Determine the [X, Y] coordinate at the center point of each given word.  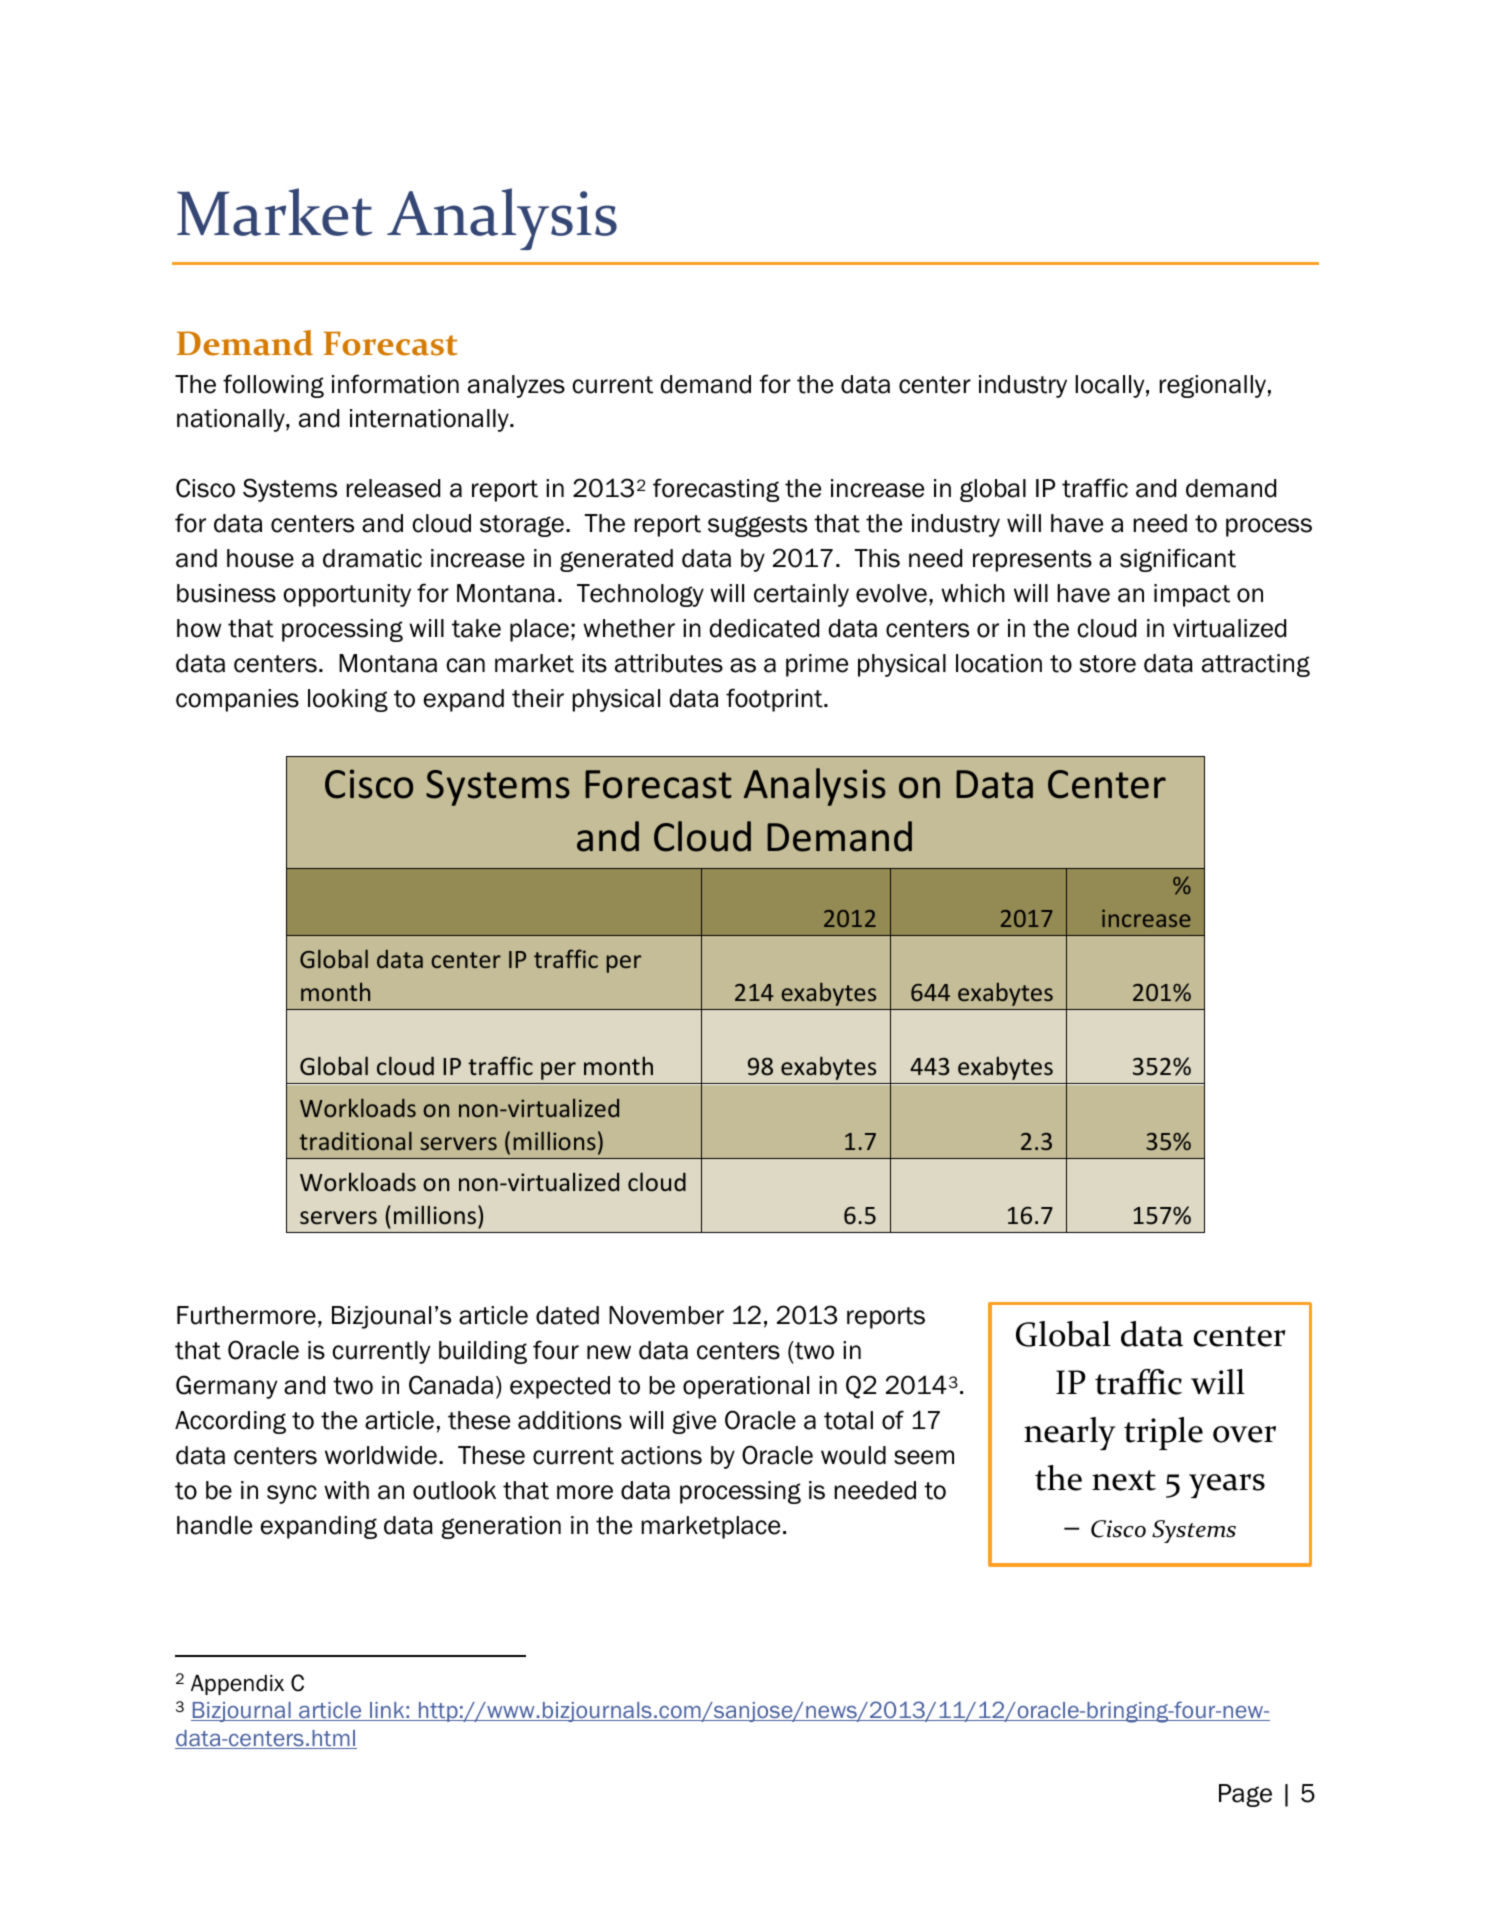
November [666, 1315]
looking [348, 700]
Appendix [237, 1685]
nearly [1070, 1434]
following [273, 386]
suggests [757, 526]
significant [1178, 560]
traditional [355, 1141]
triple [1163, 1433]
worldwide [381, 1455]
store [1108, 664]
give [694, 1422]
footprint [775, 700]
